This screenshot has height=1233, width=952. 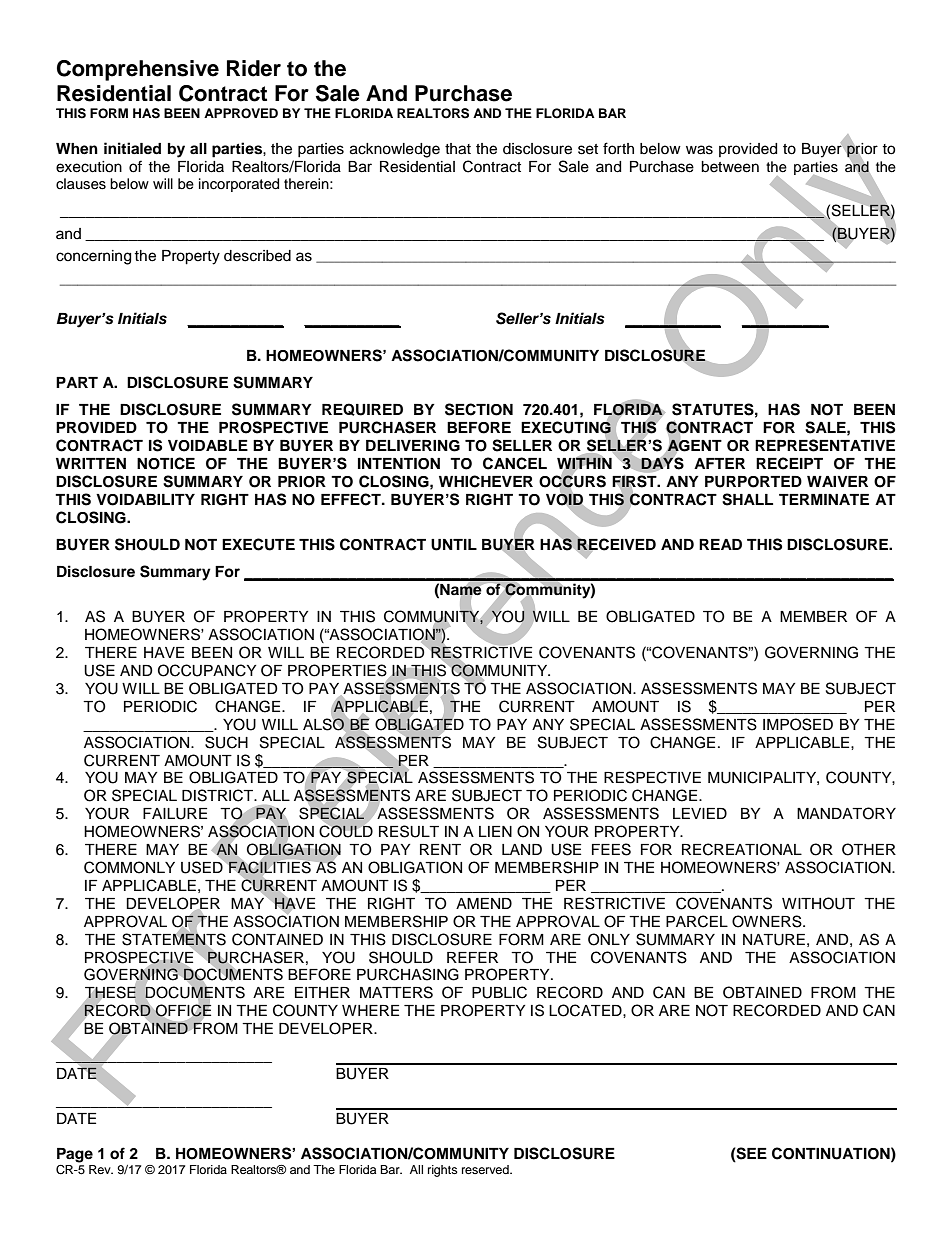 What do you see at coordinates (484, 903) in the screenshot?
I see `AMEND` at bounding box center [484, 903].
